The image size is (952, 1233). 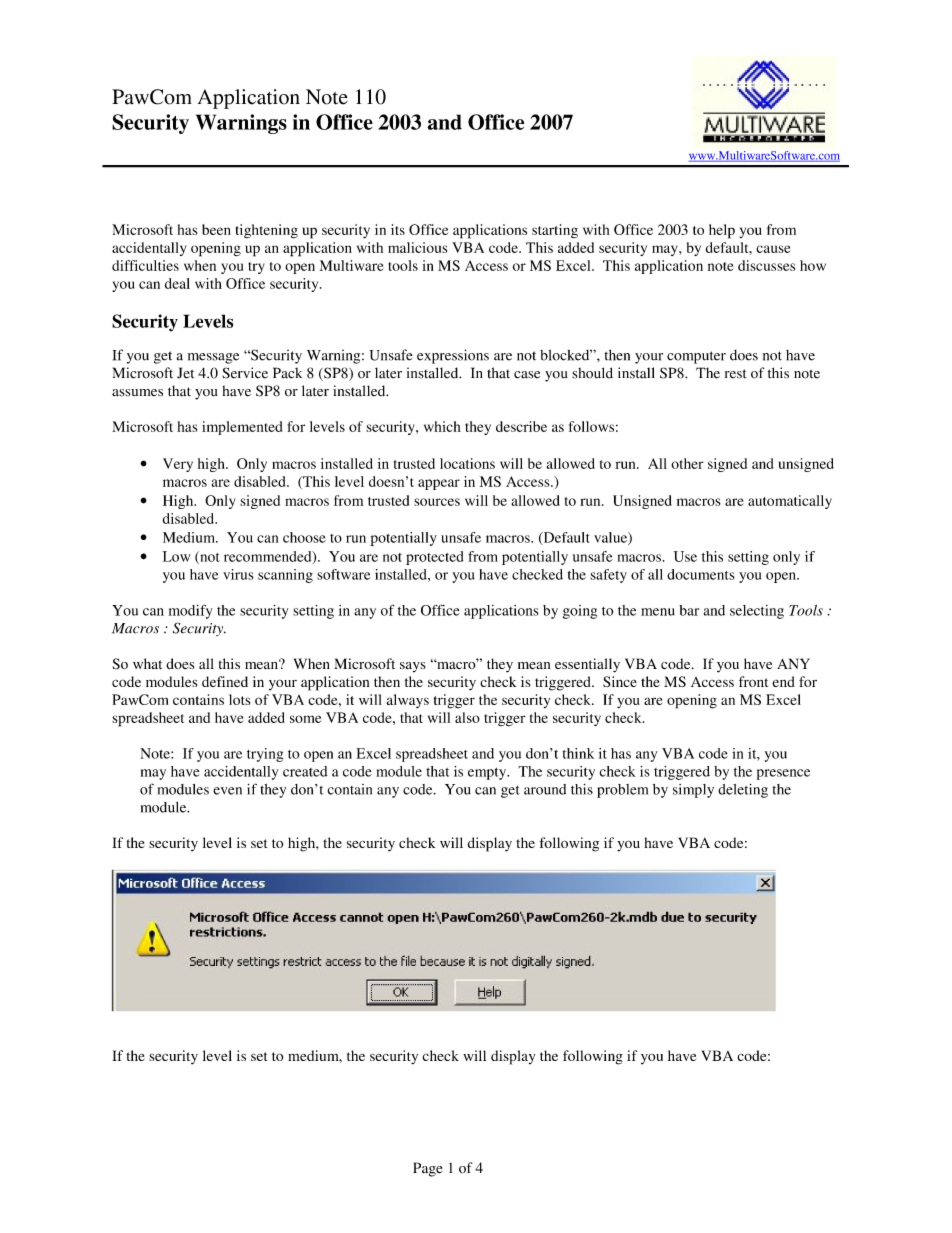 I want to click on discusses, so click(x=766, y=265).
